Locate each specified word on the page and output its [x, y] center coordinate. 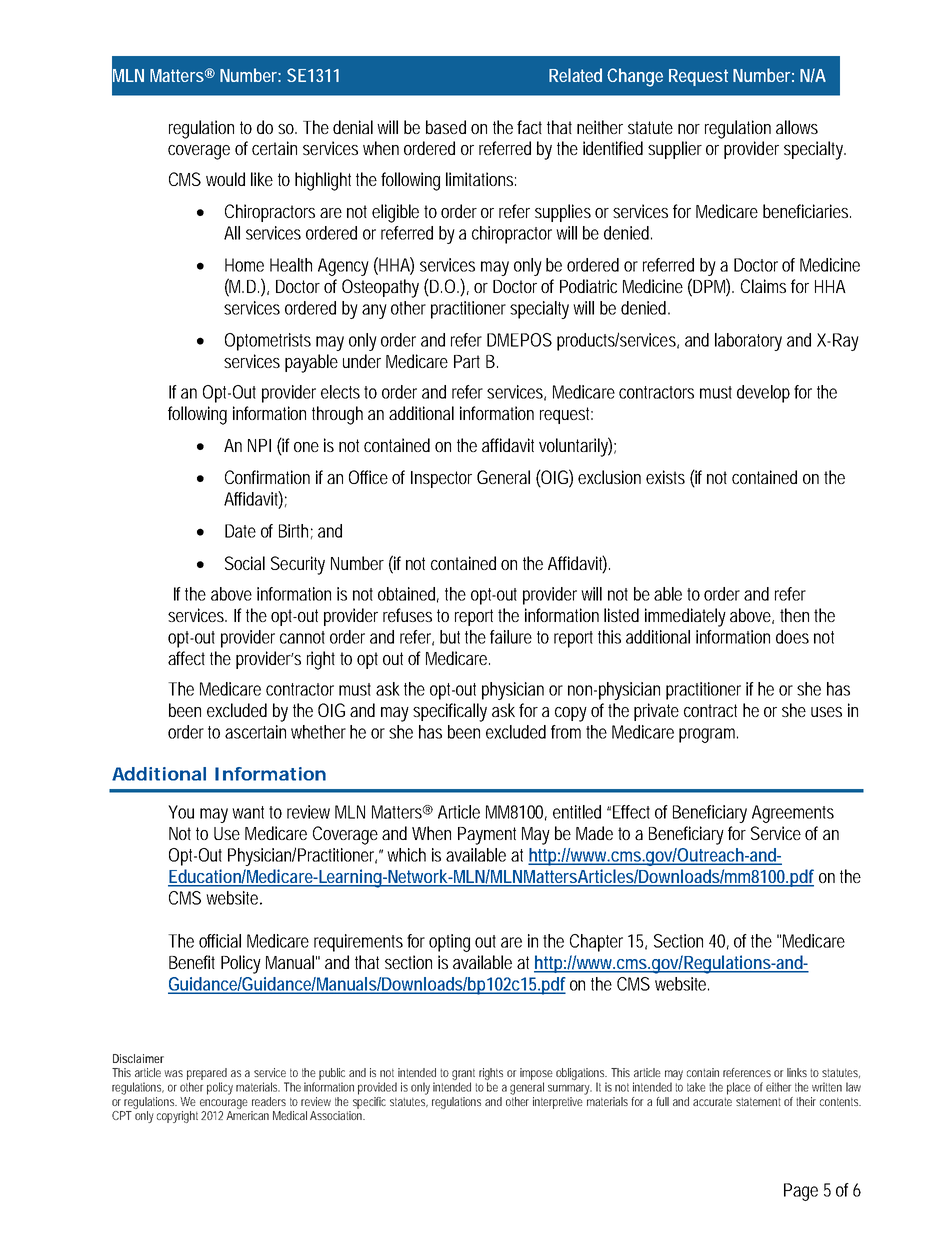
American [247, 1115]
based [446, 127]
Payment [487, 836]
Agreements [793, 814]
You [181, 812]
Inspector [441, 479]
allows [797, 127]
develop [763, 394]
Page [801, 1192]
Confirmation [267, 477]
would [225, 179]
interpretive [559, 1101]
